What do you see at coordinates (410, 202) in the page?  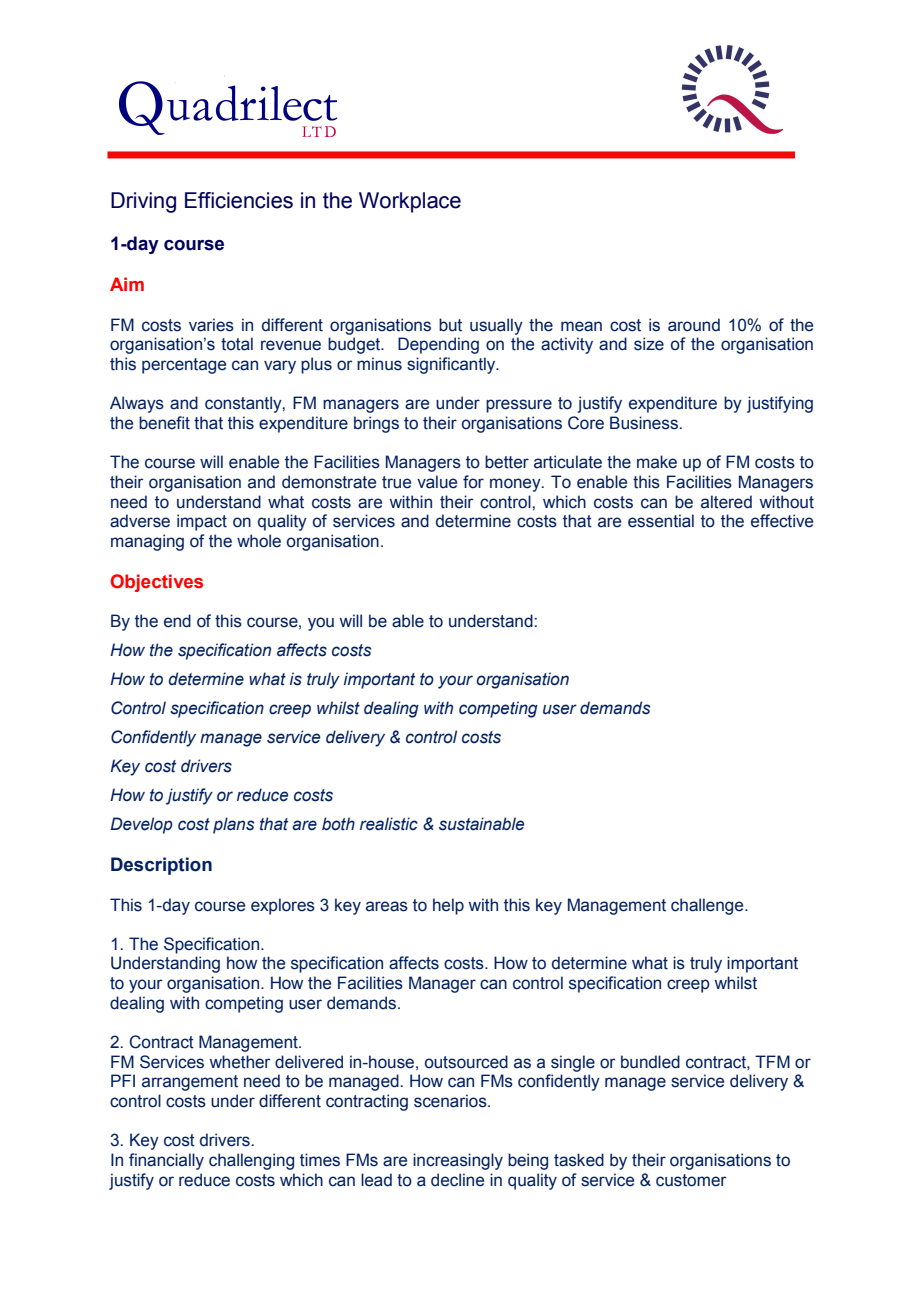 I see `Workplace` at bounding box center [410, 202].
